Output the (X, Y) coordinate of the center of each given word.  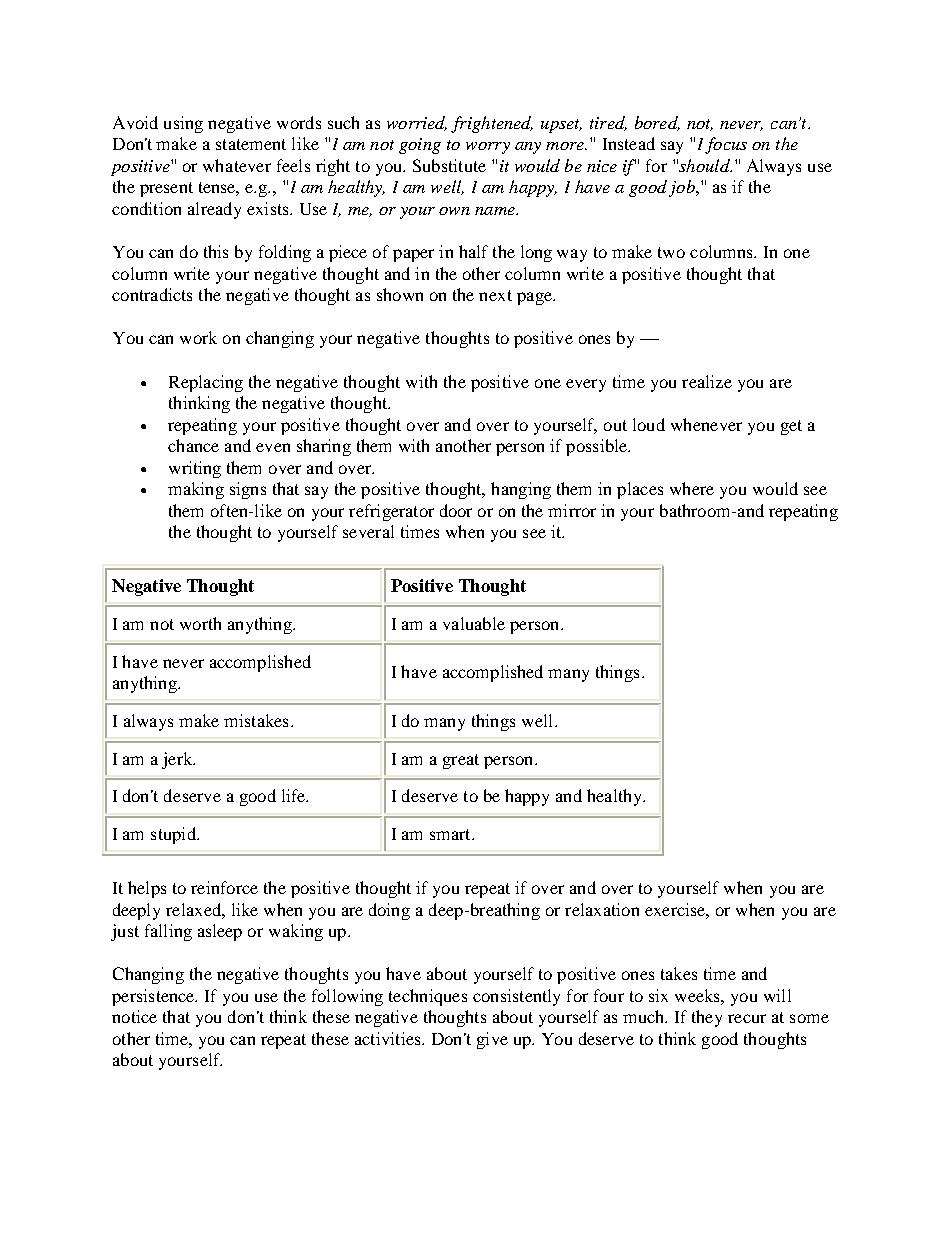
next (495, 295)
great (461, 761)
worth (200, 623)
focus (726, 145)
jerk (178, 760)
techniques (428, 997)
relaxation (602, 909)
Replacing (206, 383)
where (692, 488)
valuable (474, 623)
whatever (237, 165)
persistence (154, 997)
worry (488, 148)
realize (707, 381)
